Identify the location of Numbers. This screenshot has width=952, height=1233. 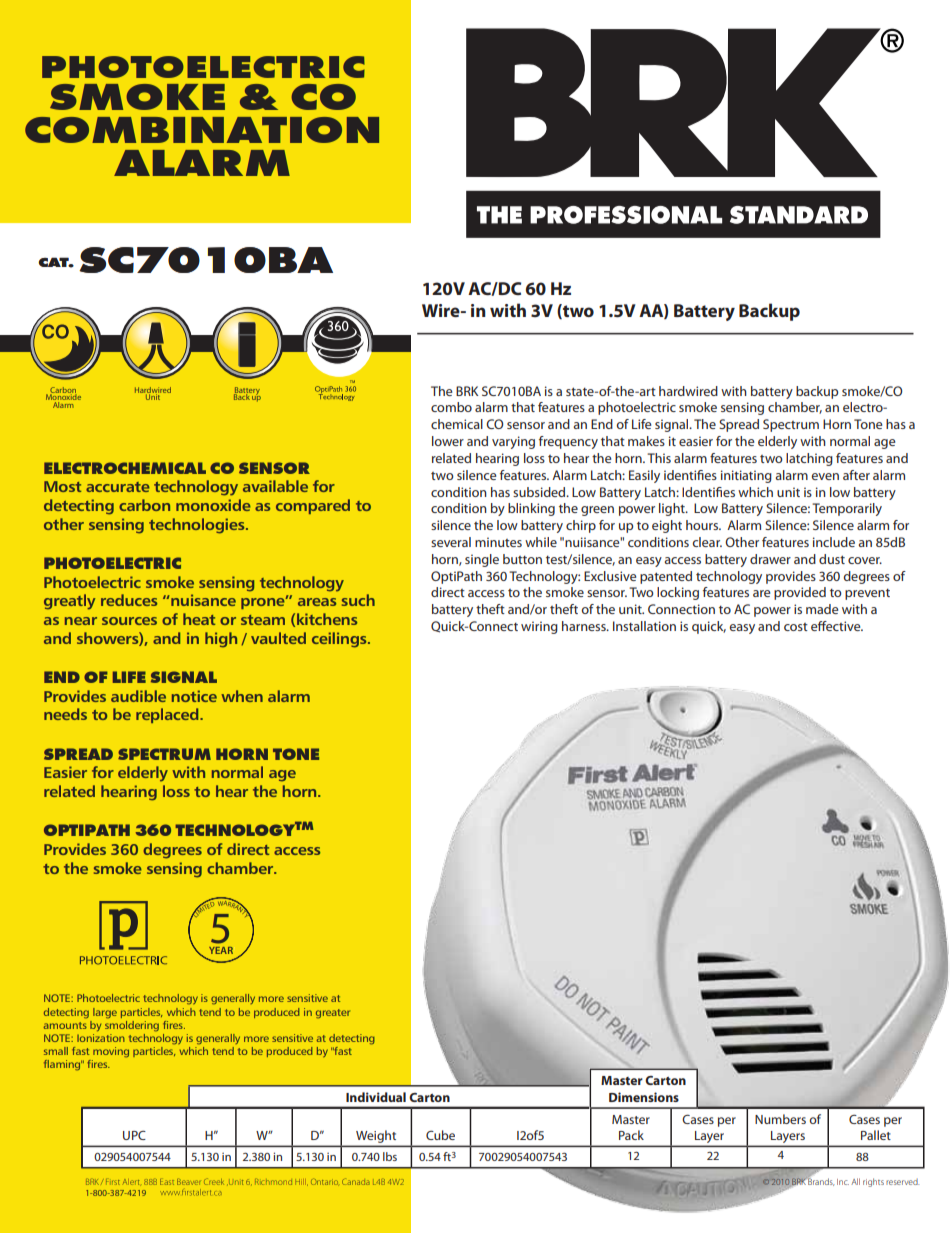
(780, 1119).
